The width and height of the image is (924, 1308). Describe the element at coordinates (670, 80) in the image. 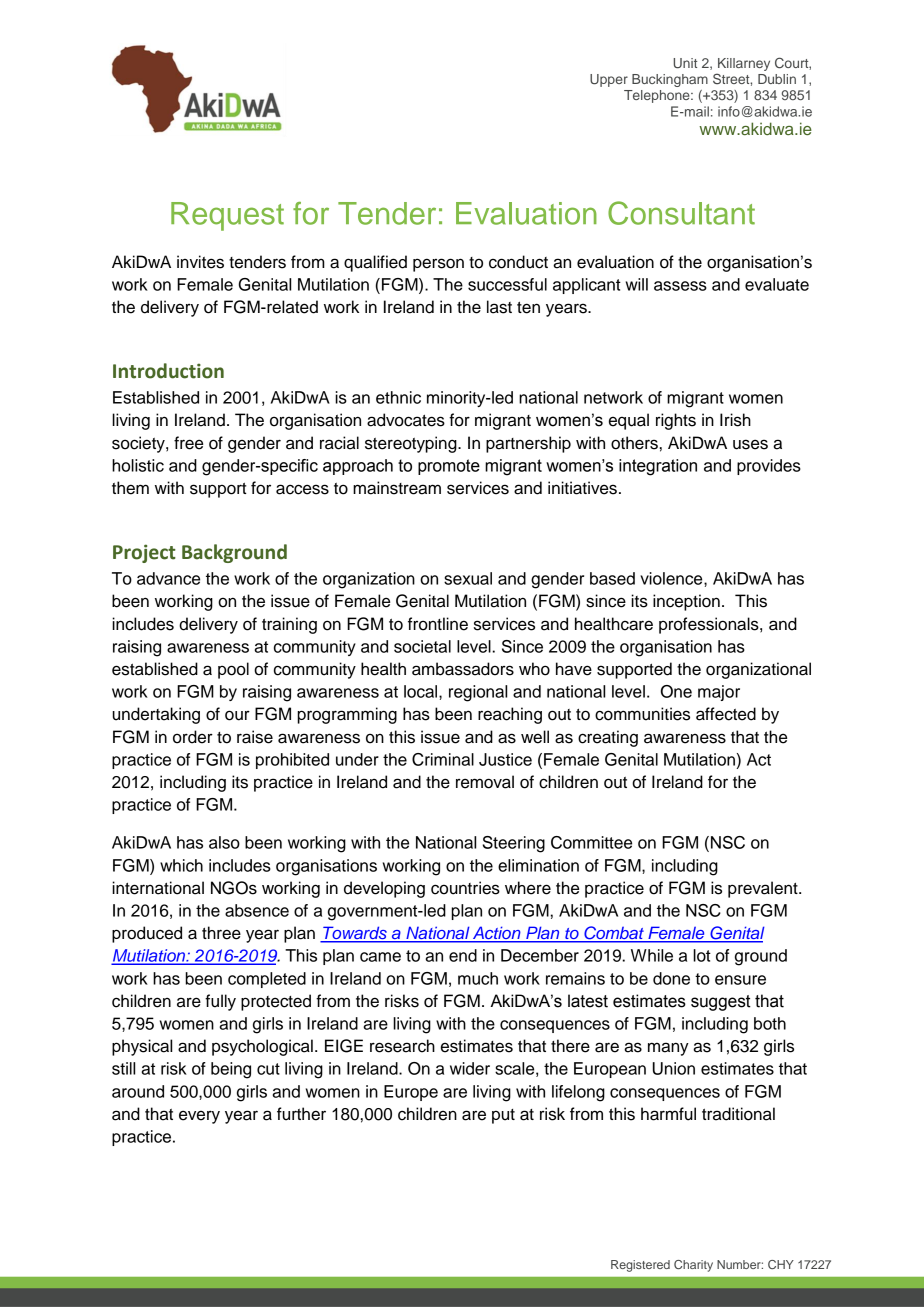

I see `Buckingham` at that location.
